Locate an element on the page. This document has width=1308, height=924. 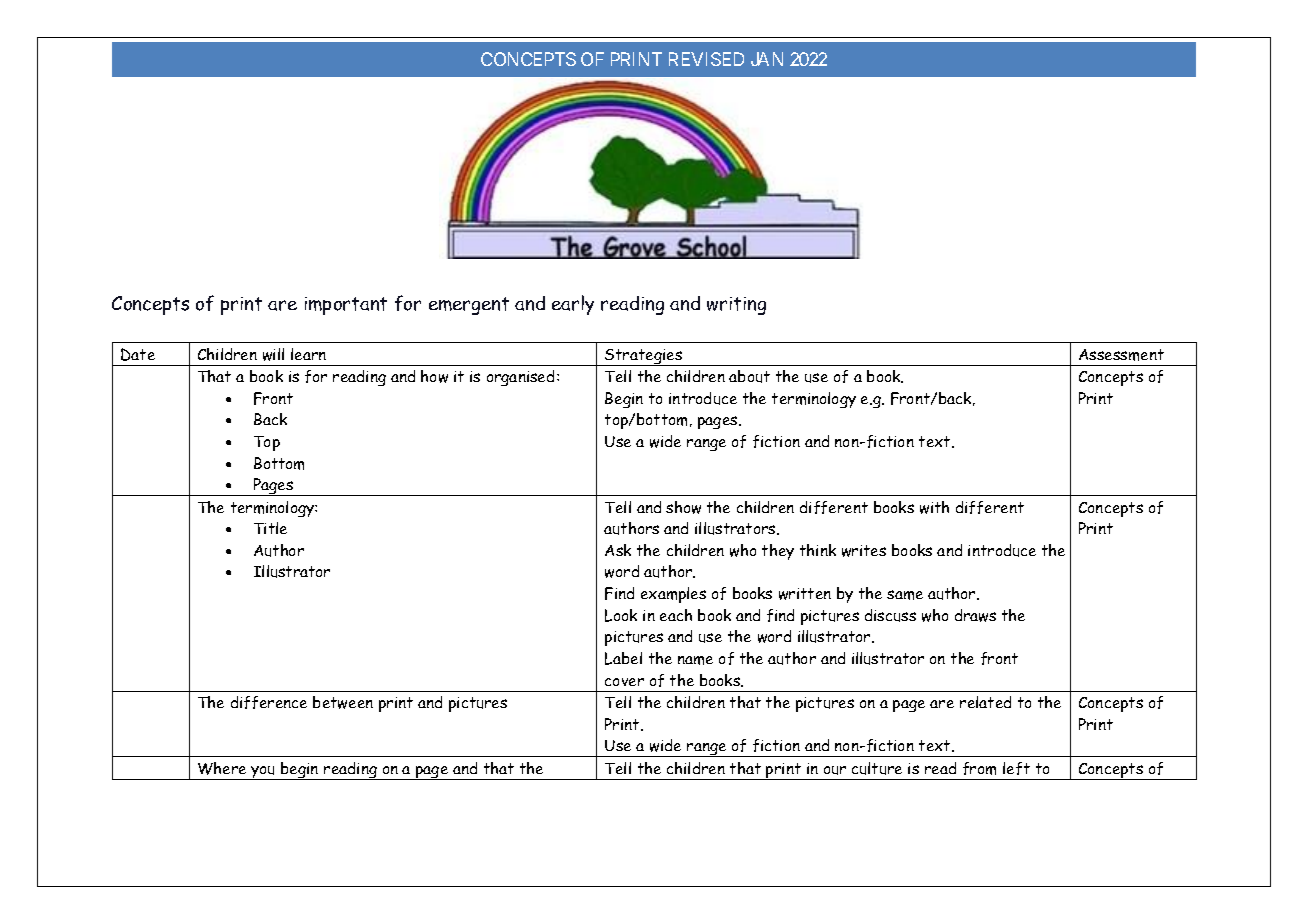
JAN is located at coordinates (767, 59).
